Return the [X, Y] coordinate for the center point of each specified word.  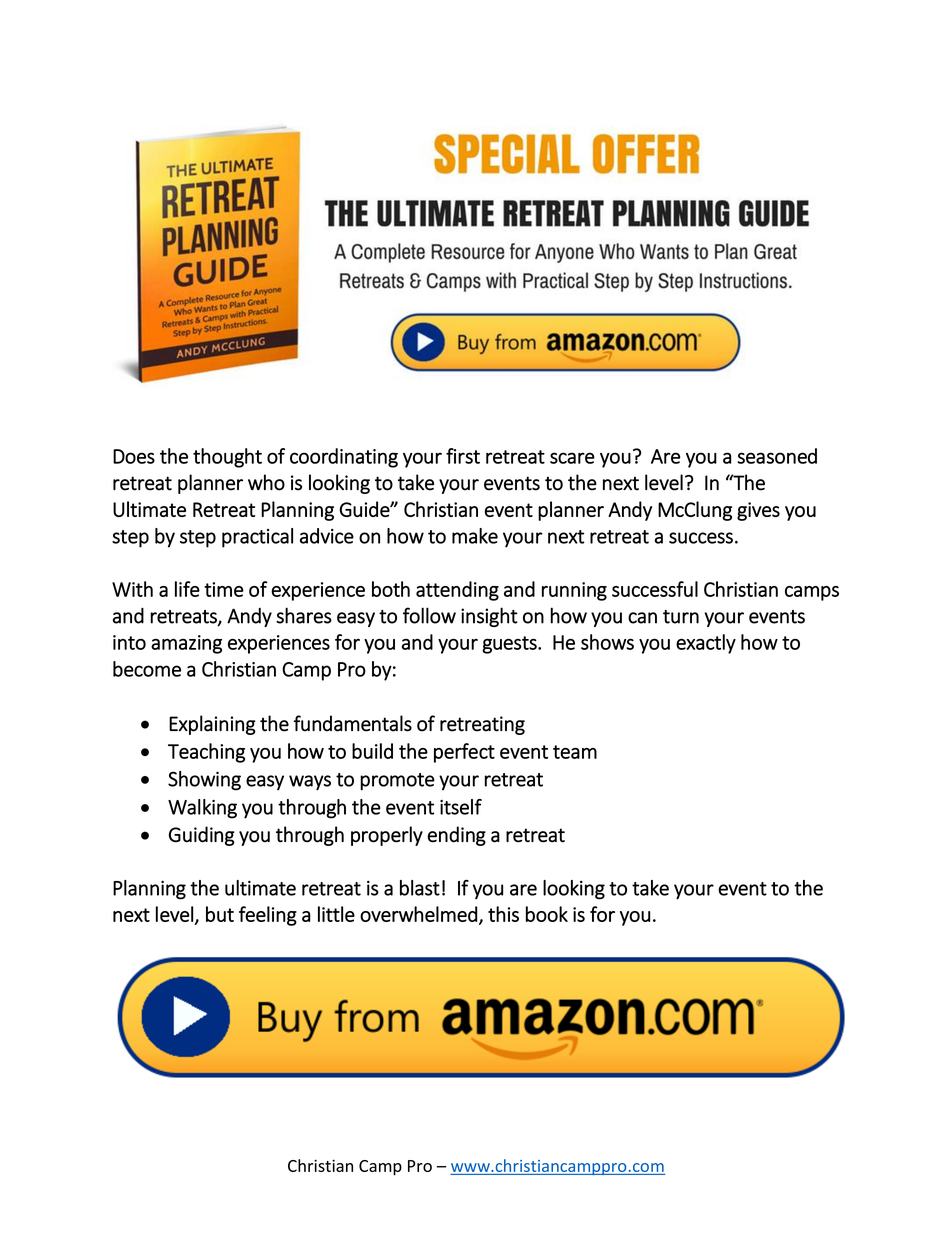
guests [510, 645]
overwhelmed [419, 914]
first [463, 456]
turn [681, 617]
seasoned [777, 456]
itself [461, 807]
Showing [204, 781]
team [575, 752]
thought [227, 458]
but [220, 914]
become [147, 669]
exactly [706, 644]
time [224, 589]
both [391, 589]
